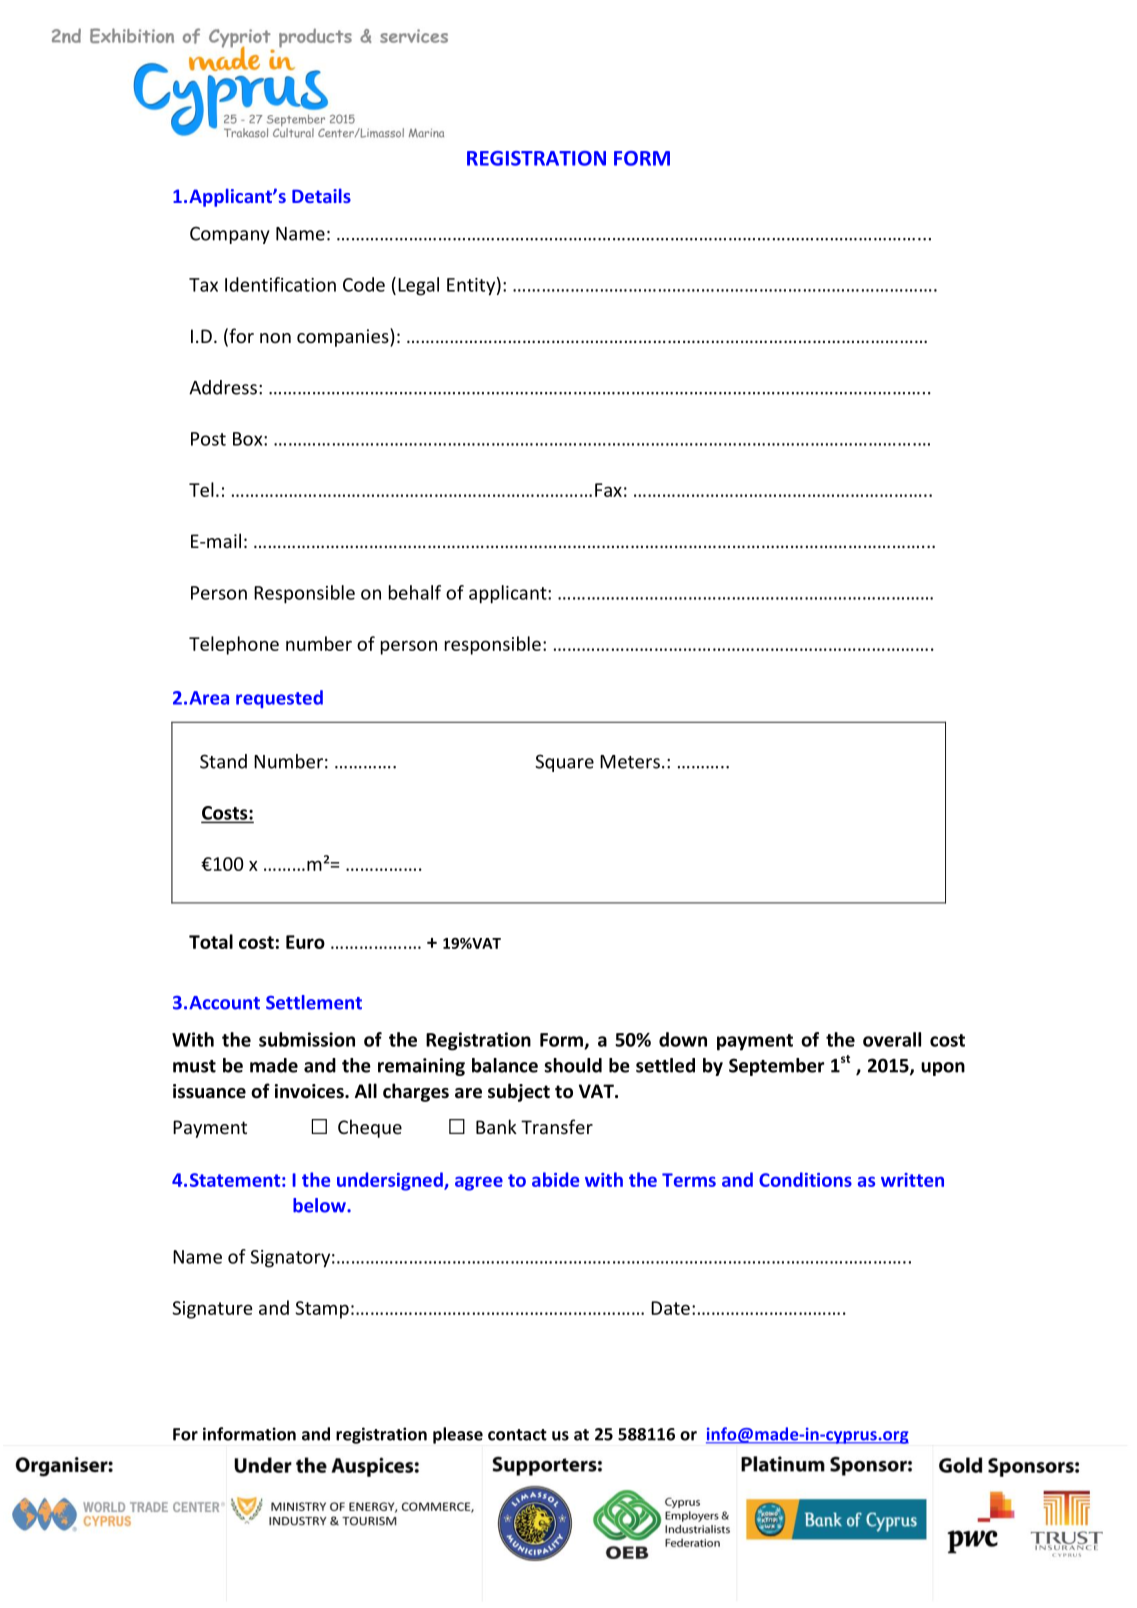 This page has width=1137, height=1608. Describe the element at coordinates (418, 286) in the page. I see `Legal` at that location.
